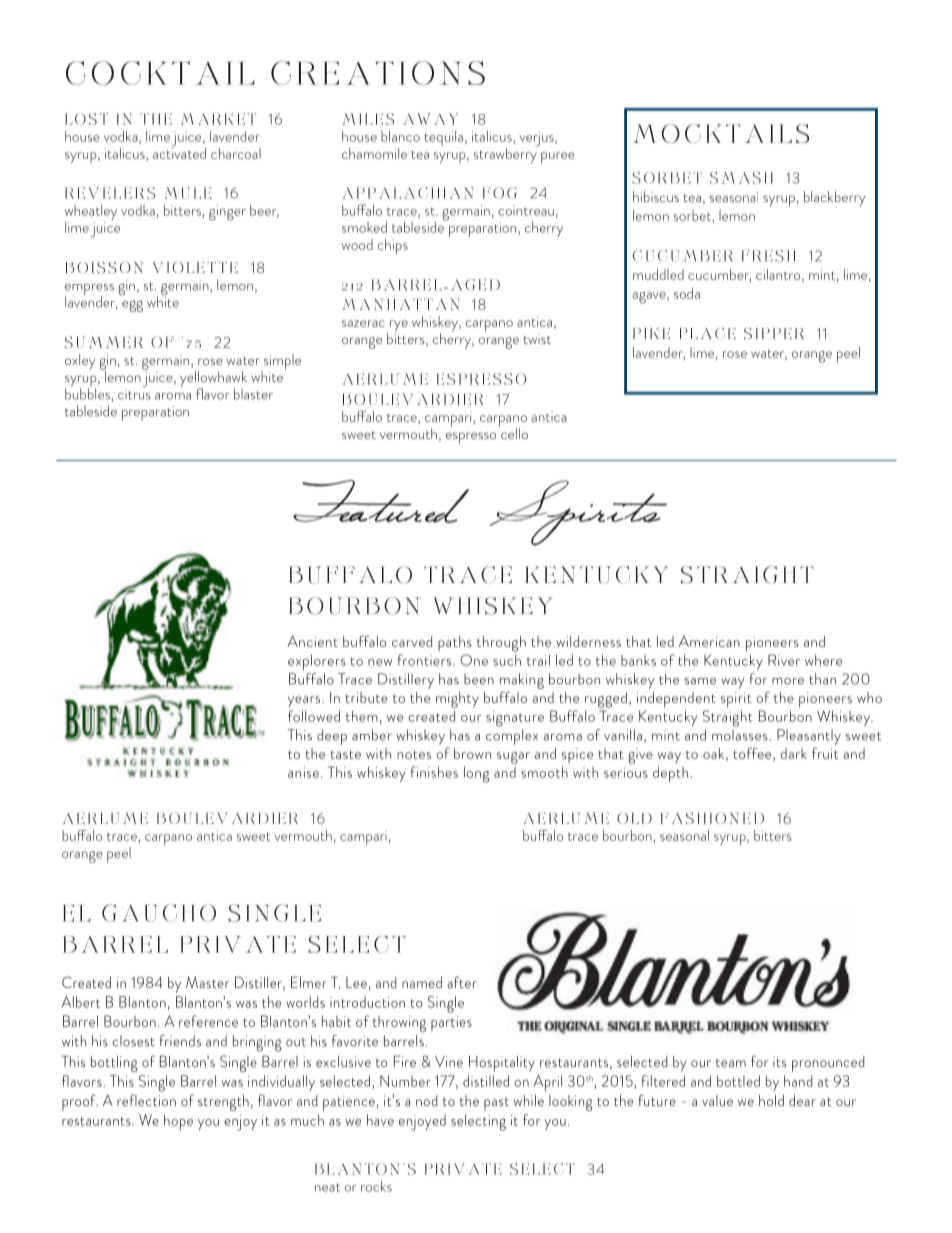 This image has width=952, height=1233. I want to click on citrus, so click(134, 393).
